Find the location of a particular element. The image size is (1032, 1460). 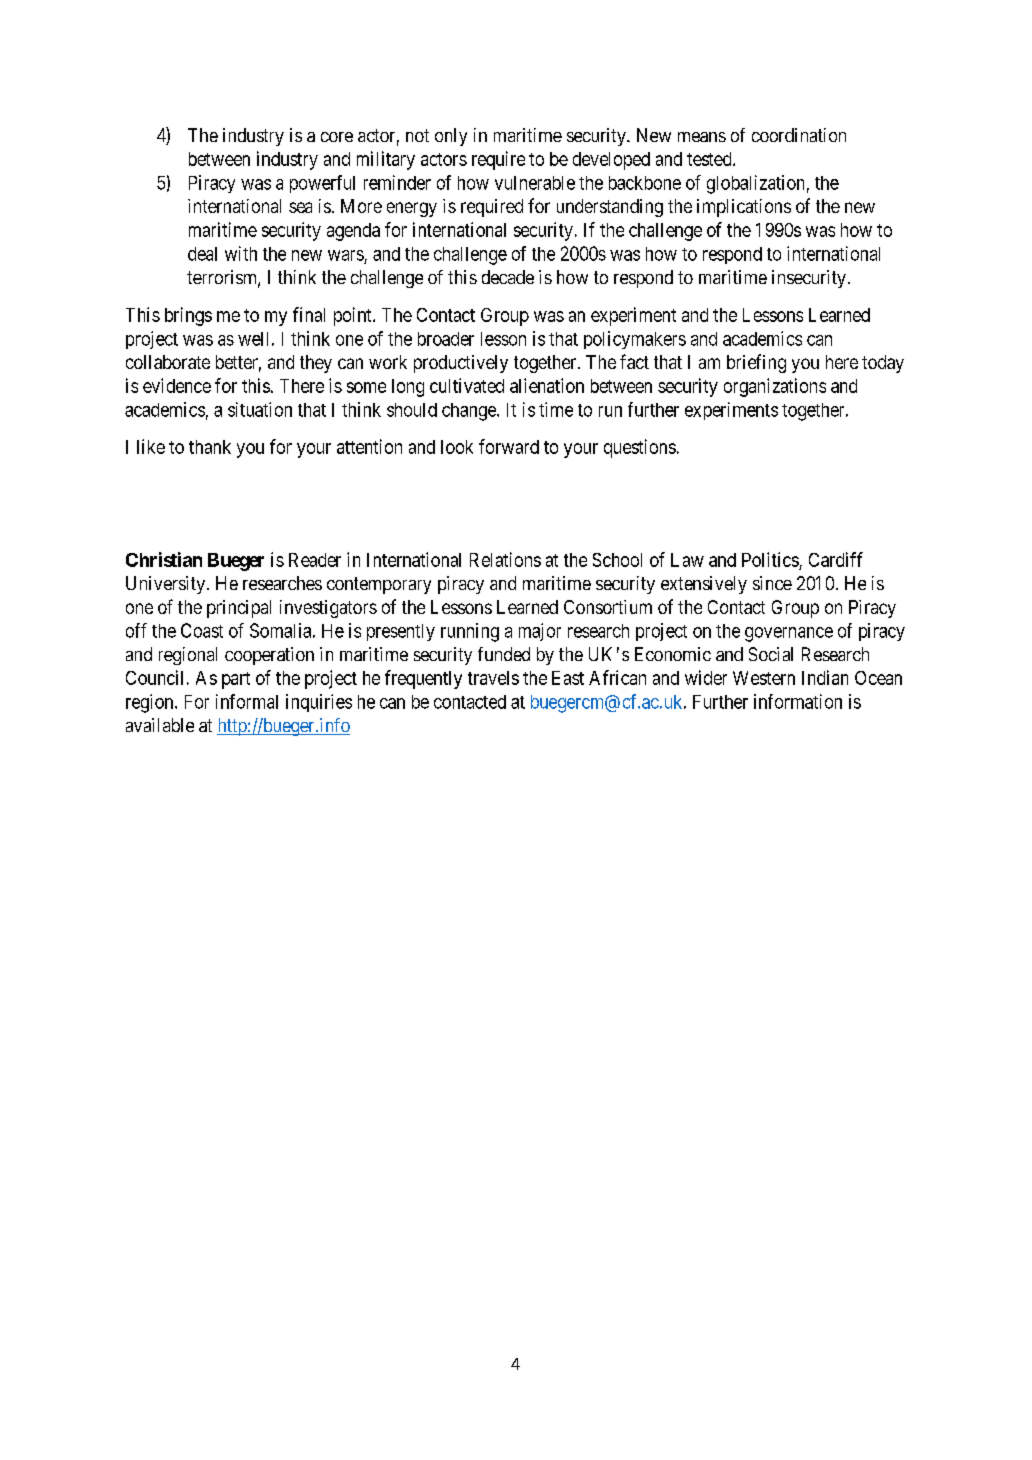

briefing is located at coordinates (756, 363).
